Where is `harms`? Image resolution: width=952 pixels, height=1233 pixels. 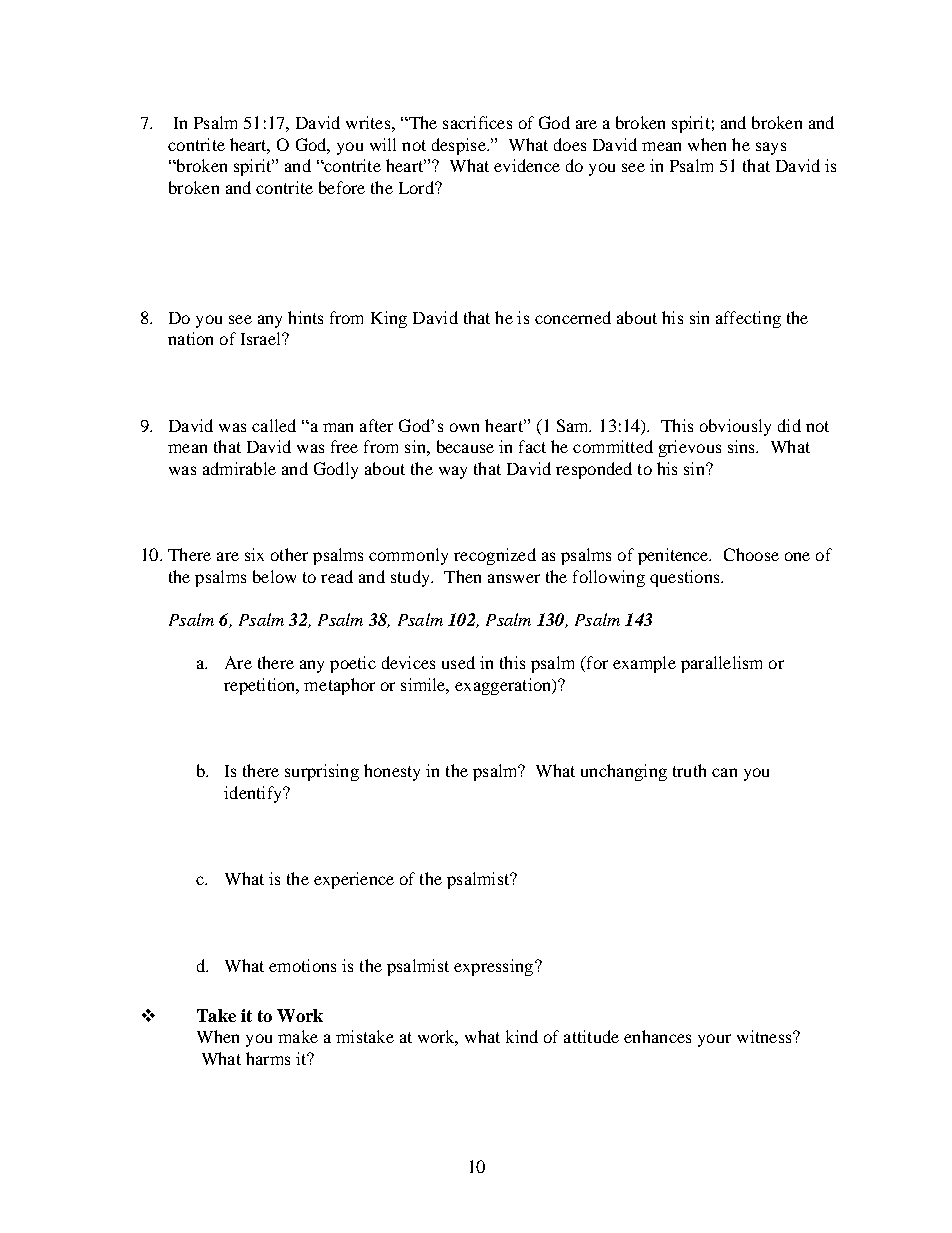
harms is located at coordinates (268, 1058).
